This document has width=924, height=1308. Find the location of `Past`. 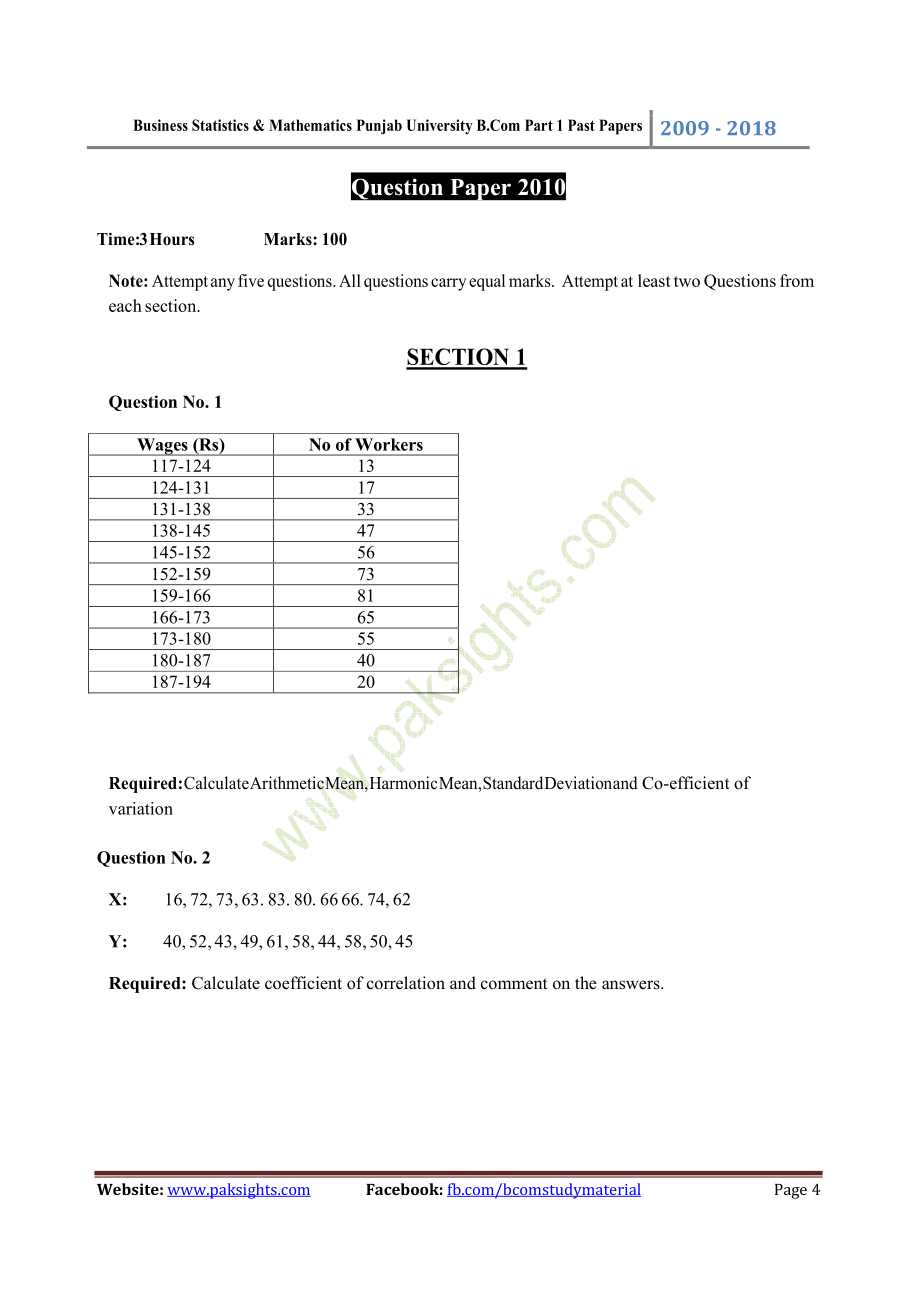

Past is located at coordinates (581, 125).
